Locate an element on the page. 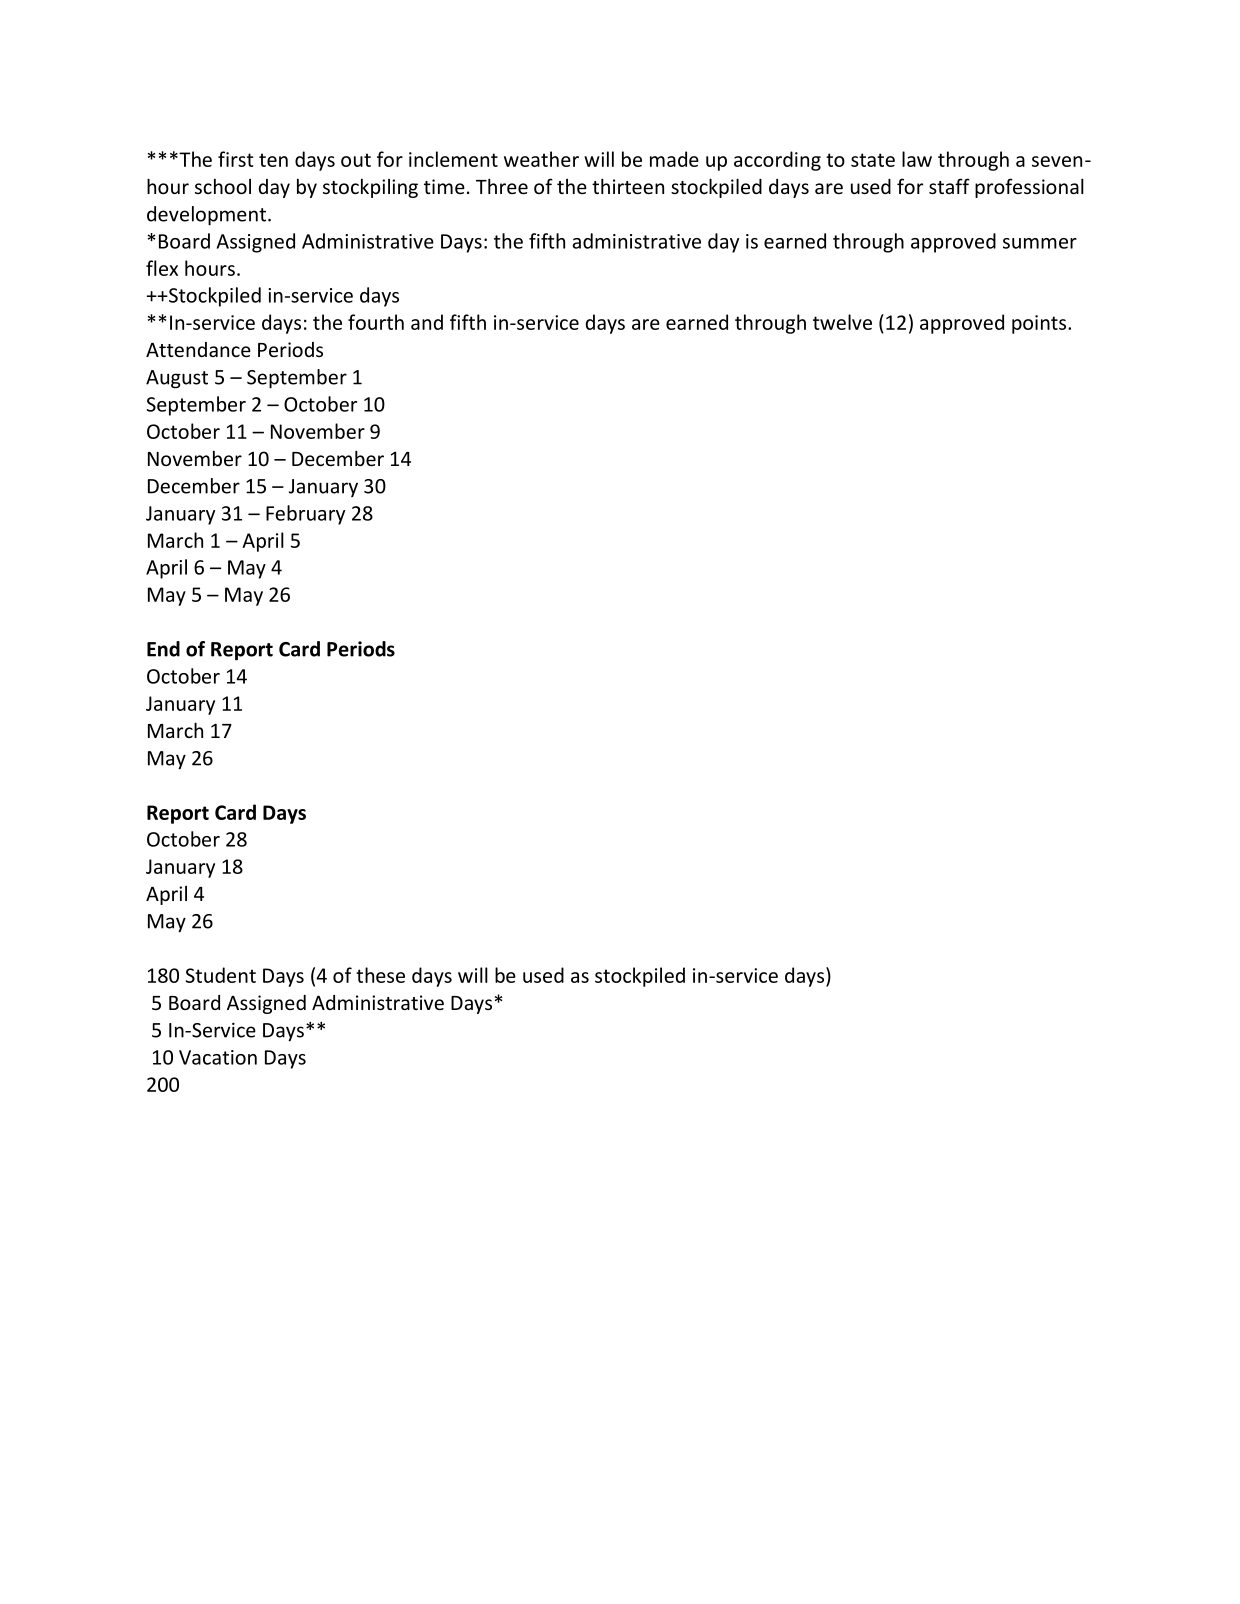  staff is located at coordinates (949, 186).
